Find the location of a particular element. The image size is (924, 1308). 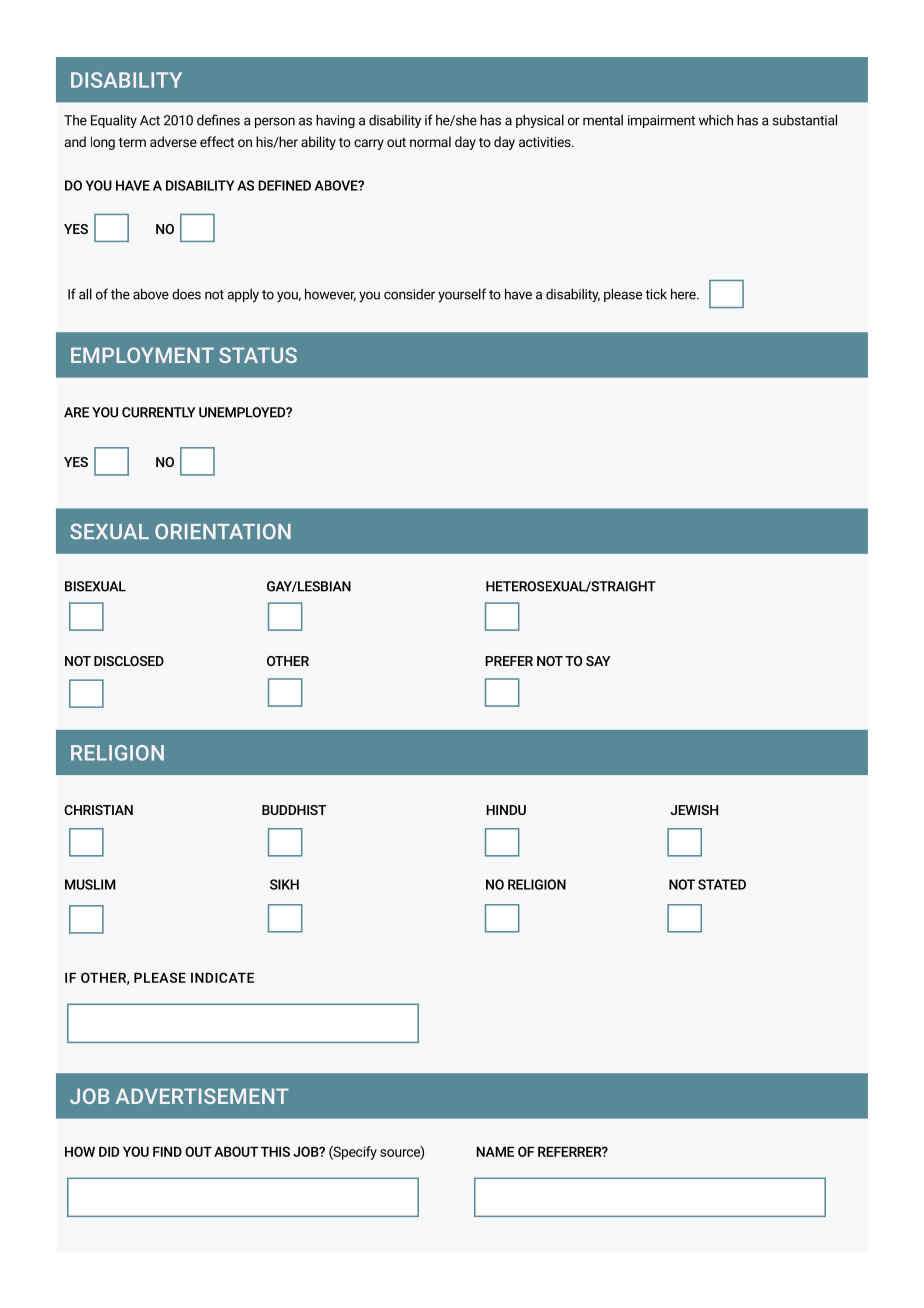

STATED is located at coordinates (722, 884).
